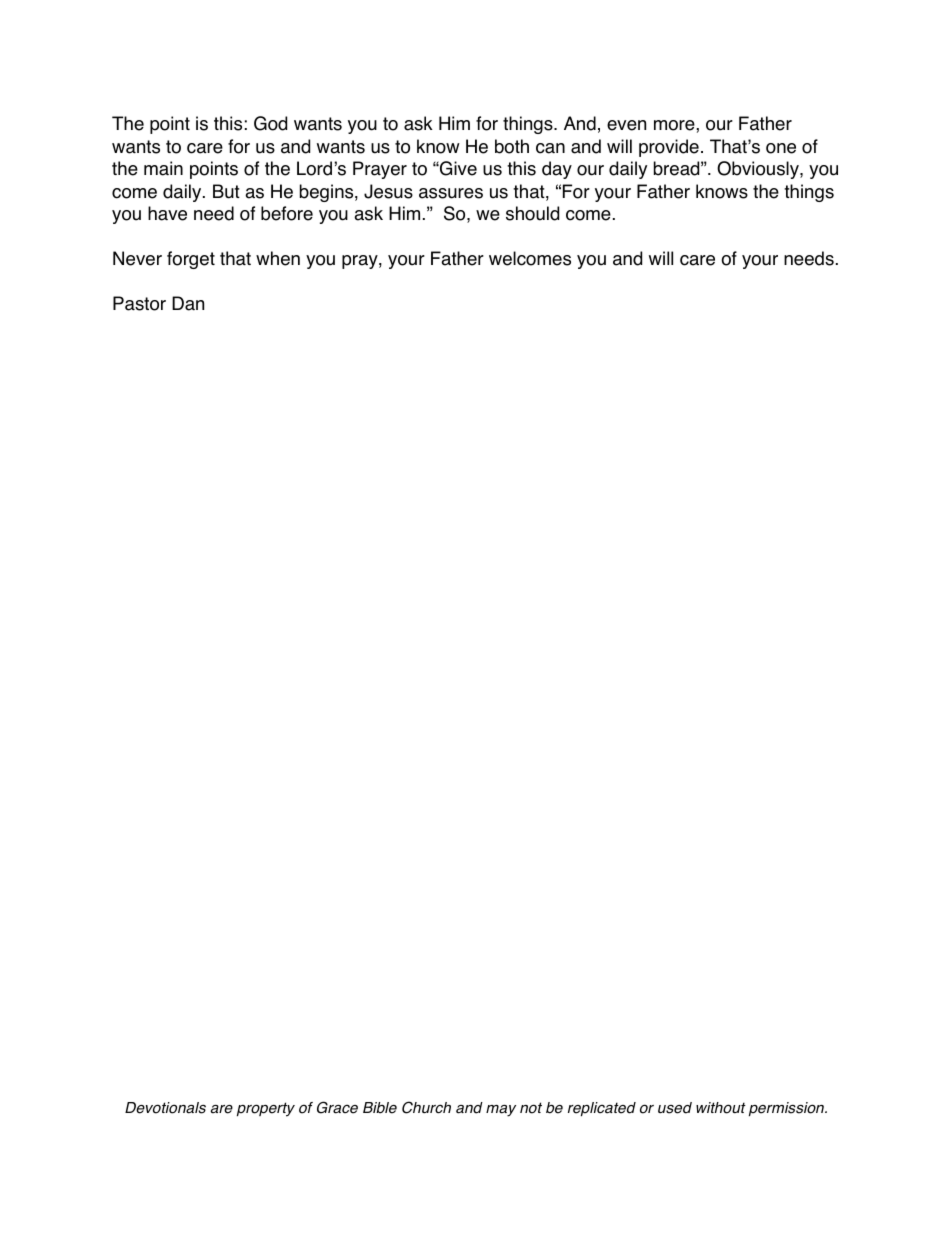 The width and height of the screenshot is (952, 1233). I want to click on provide, so click(669, 148).
